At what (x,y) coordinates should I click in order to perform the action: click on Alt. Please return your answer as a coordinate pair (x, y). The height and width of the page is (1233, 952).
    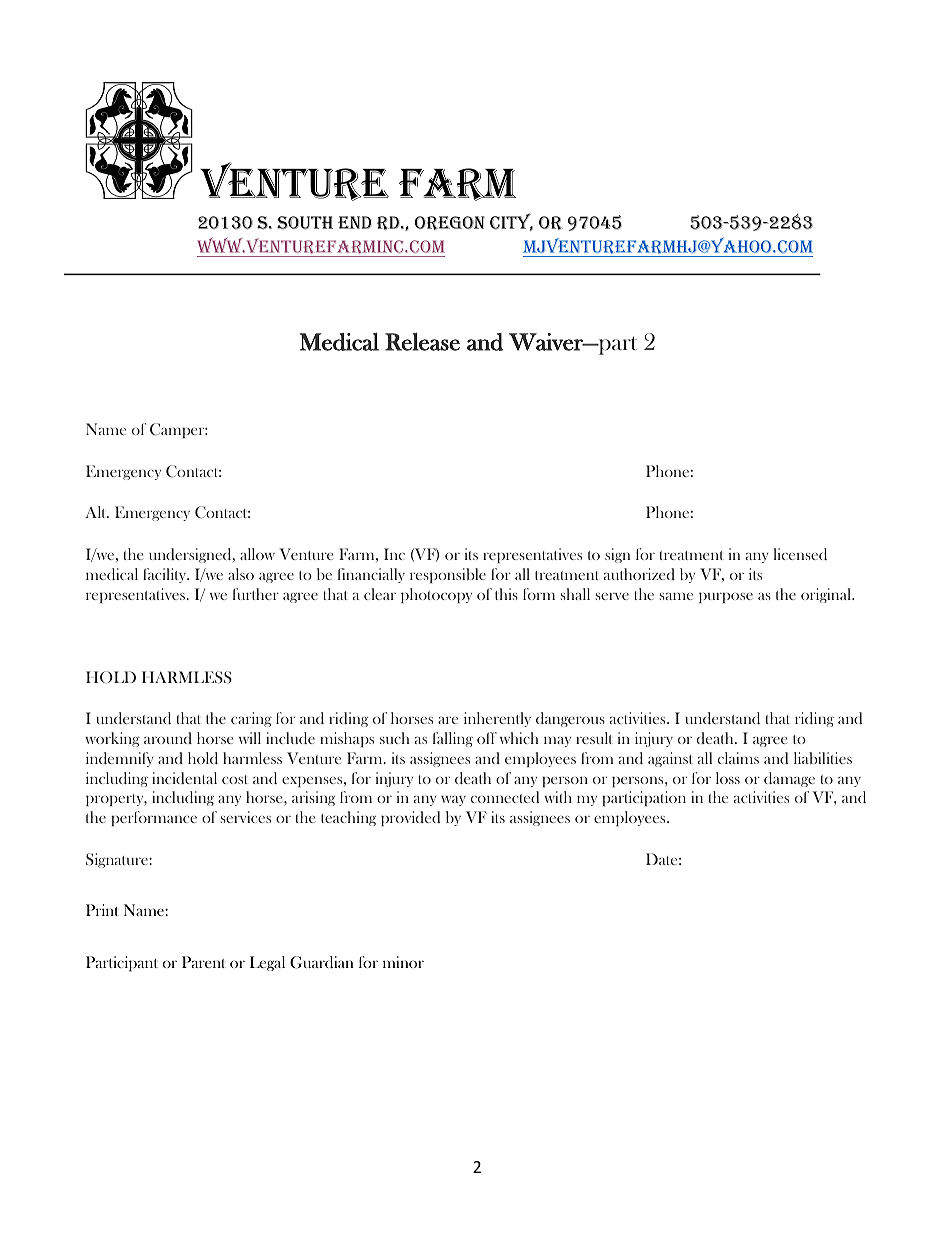
    Looking at the image, I should click on (97, 512).
